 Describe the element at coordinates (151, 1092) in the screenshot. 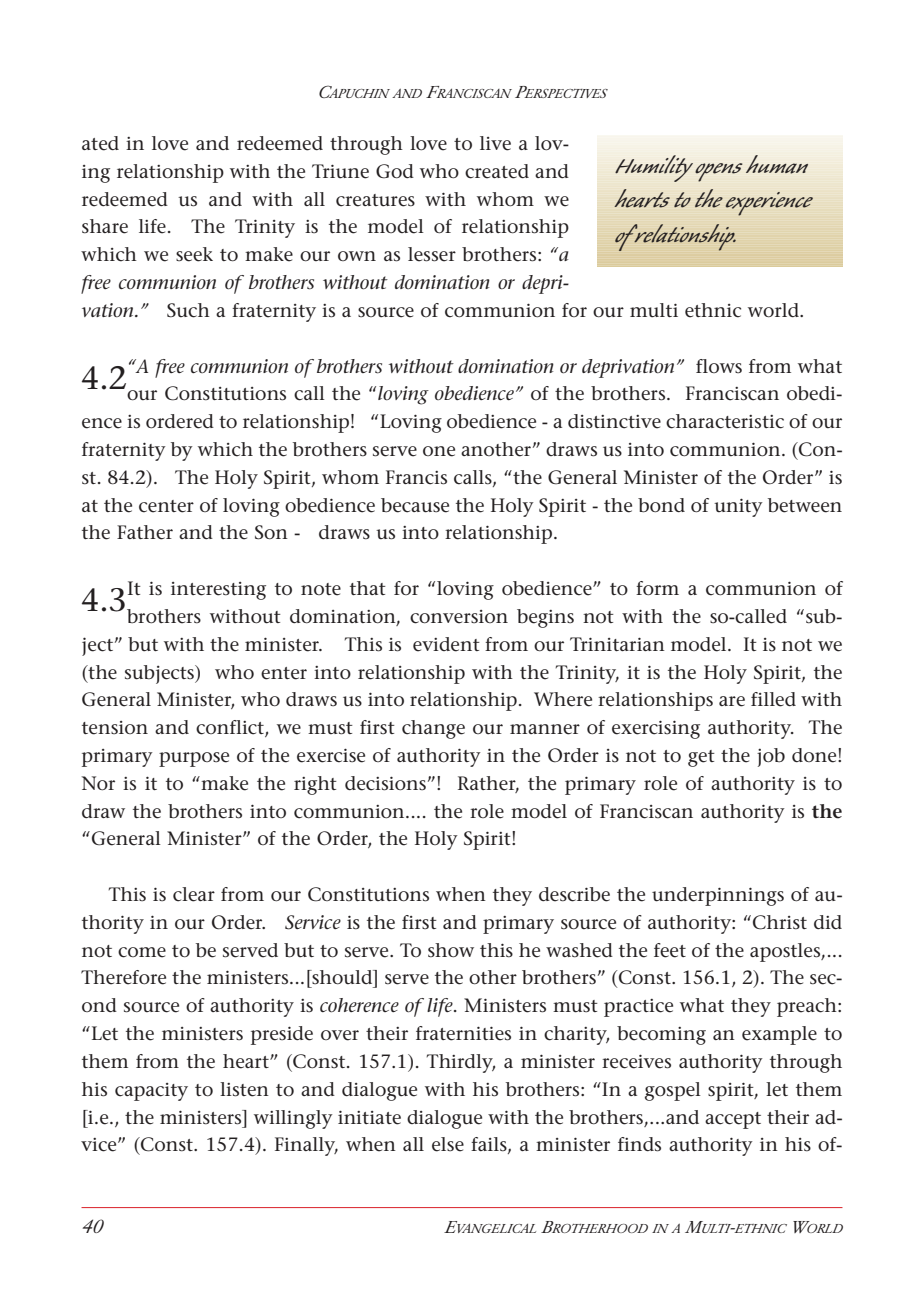

I see `capacity` at that location.
